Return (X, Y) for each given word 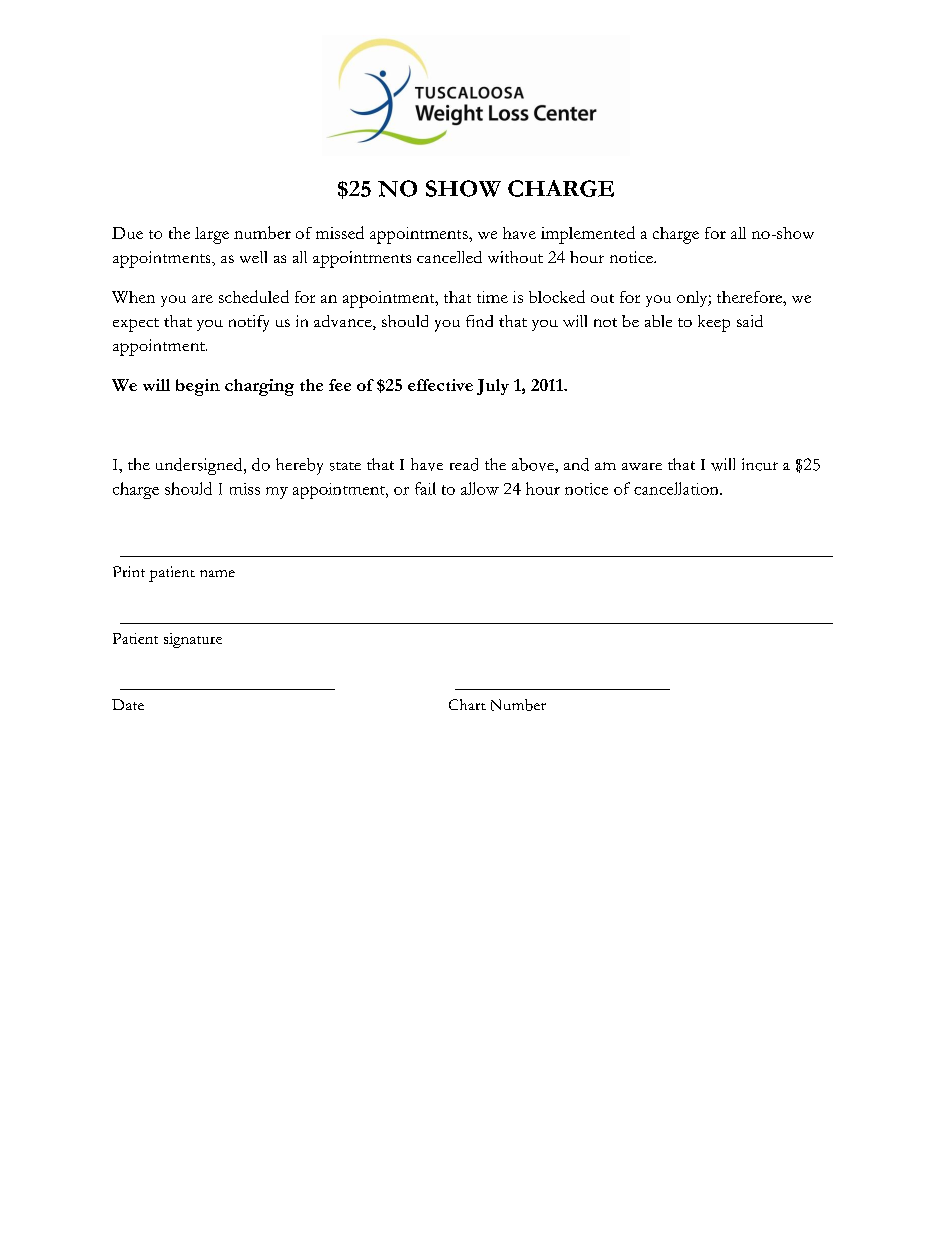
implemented (588, 235)
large (212, 235)
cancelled (449, 257)
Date (128, 704)
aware (642, 466)
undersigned (200, 466)
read (464, 464)
